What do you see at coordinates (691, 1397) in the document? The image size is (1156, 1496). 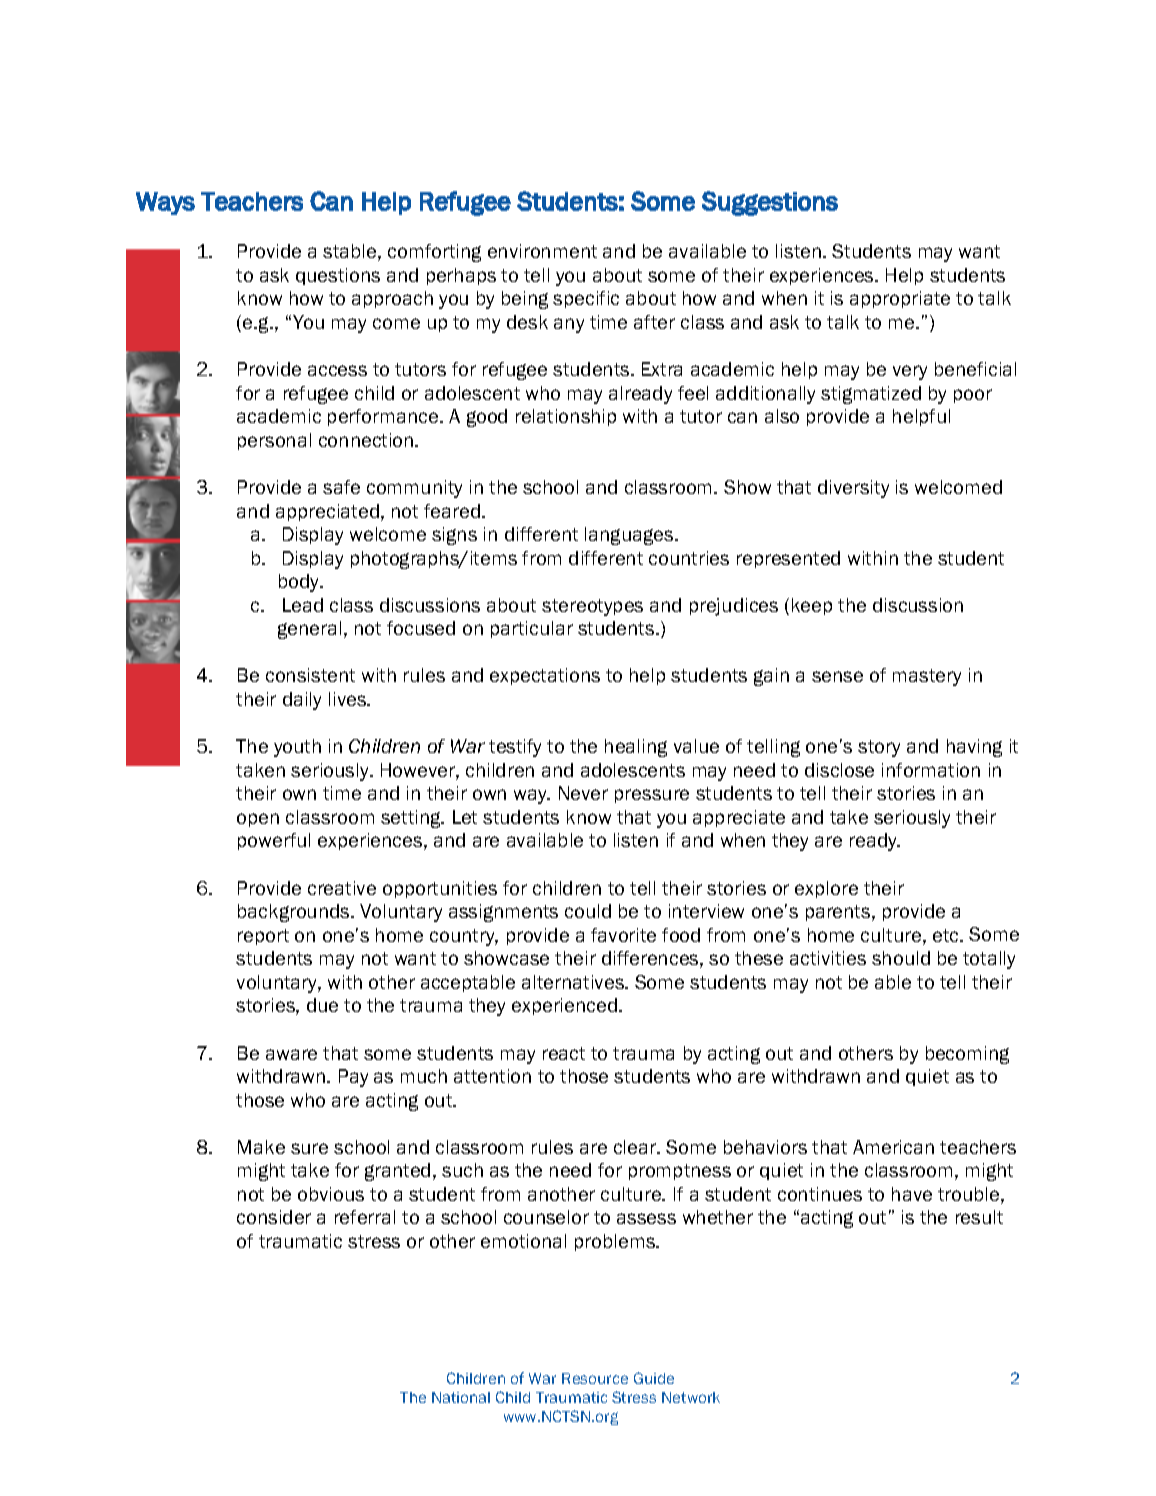 I see `Network` at bounding box center [691, 1397].
